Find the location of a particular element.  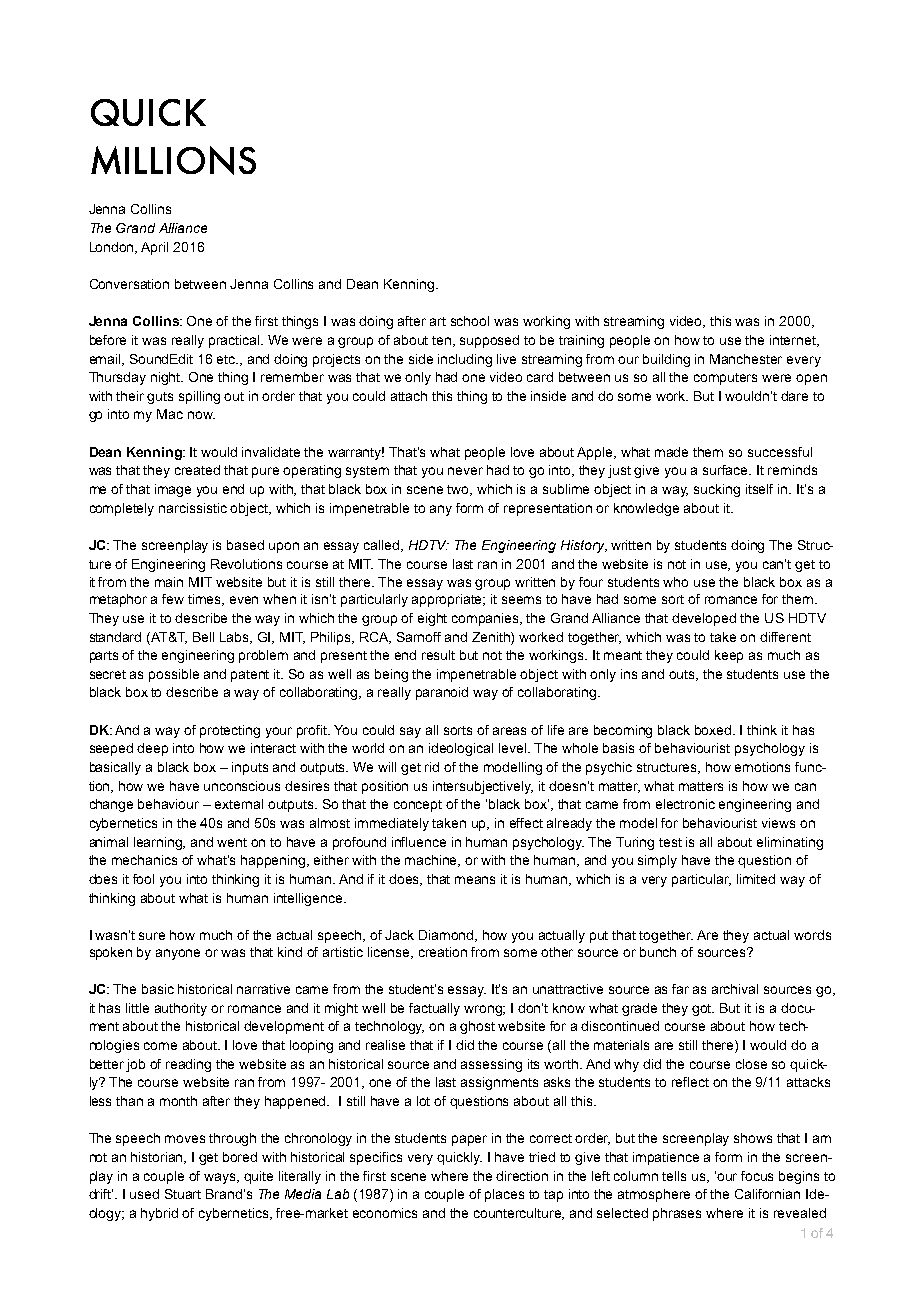

focus is located at coordinates (757, 1176).
